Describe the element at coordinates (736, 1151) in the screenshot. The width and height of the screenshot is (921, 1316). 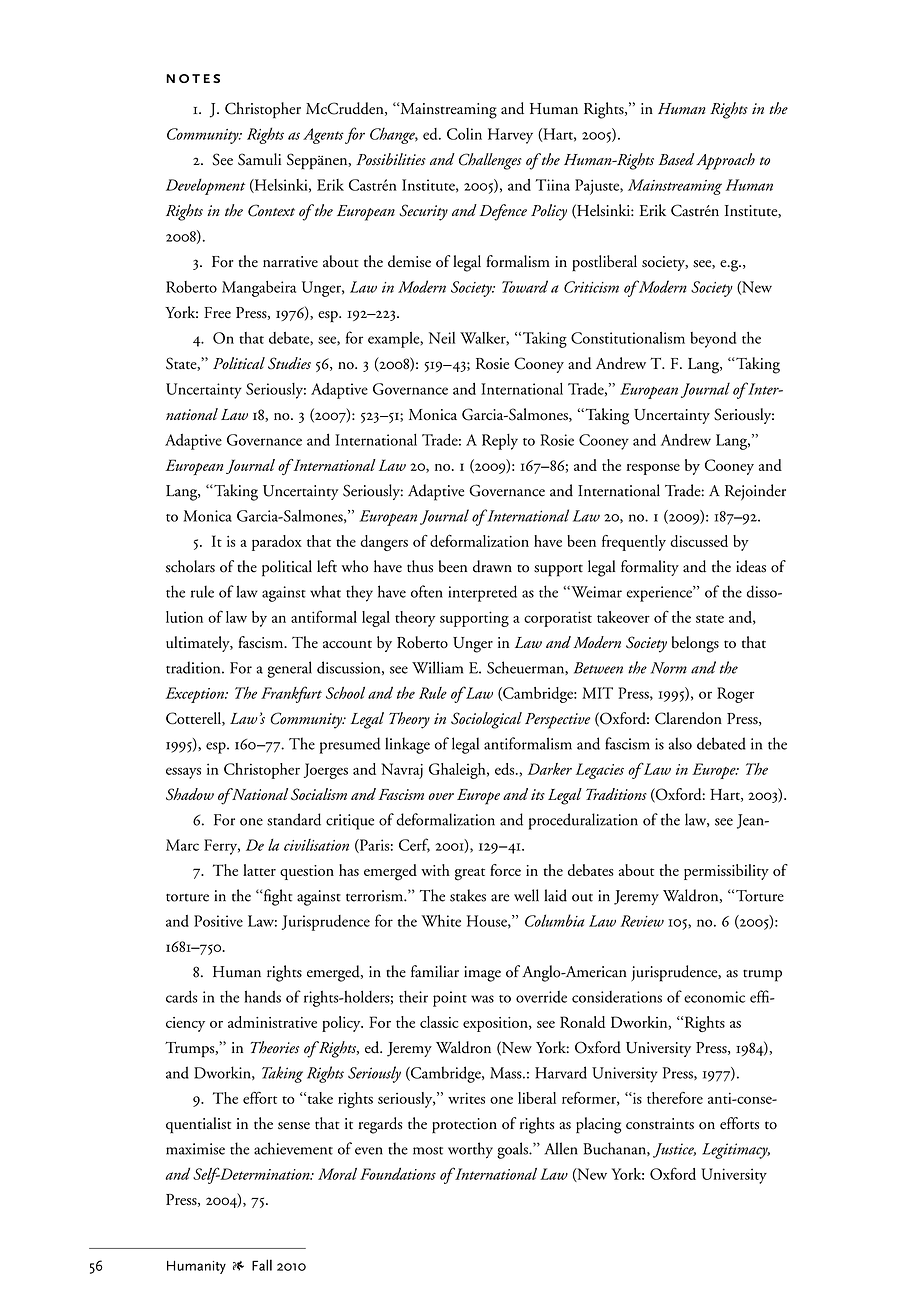
I see `Legitimacy` at that location.
